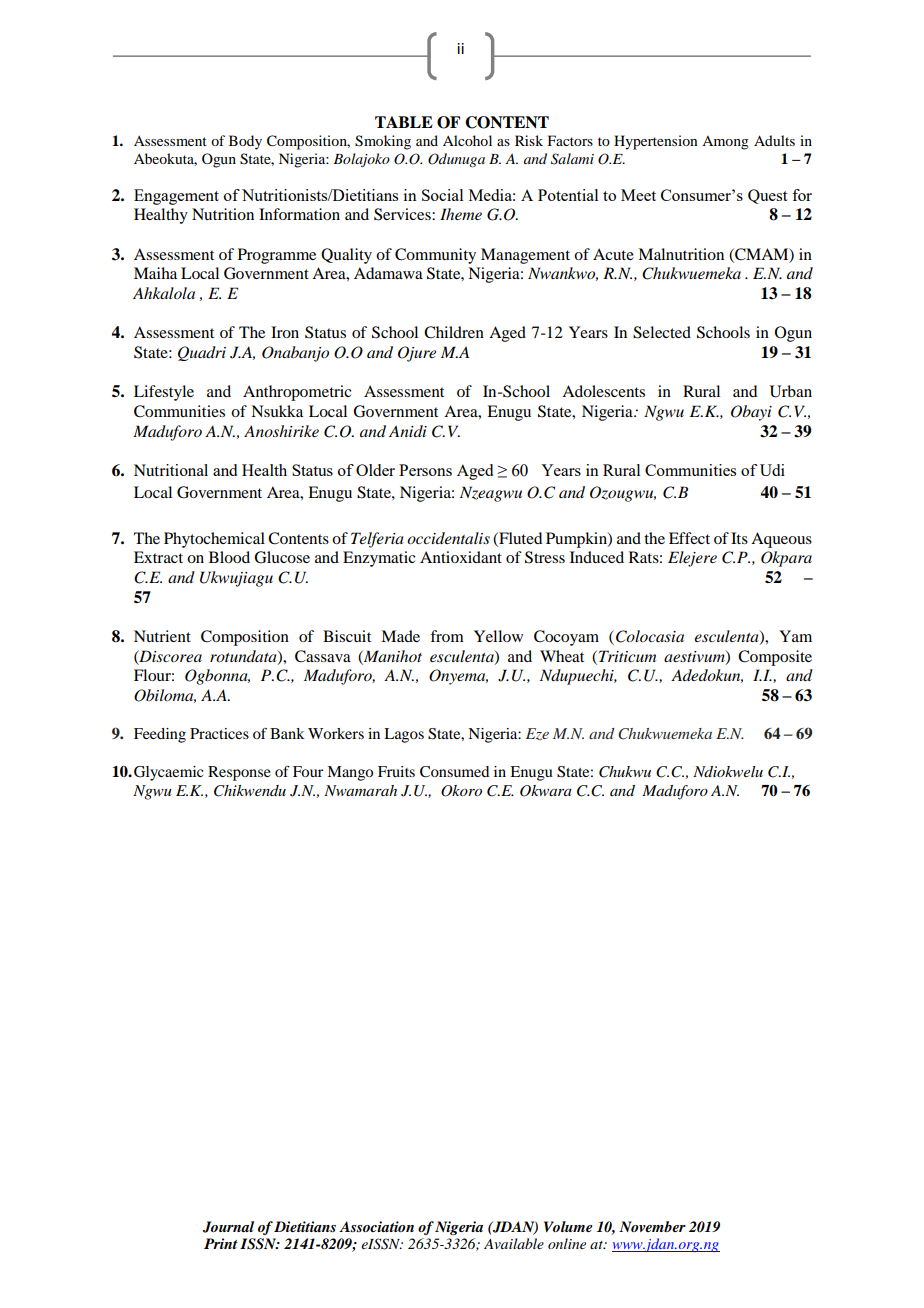  I want to click on Children, so click(454, 332).
